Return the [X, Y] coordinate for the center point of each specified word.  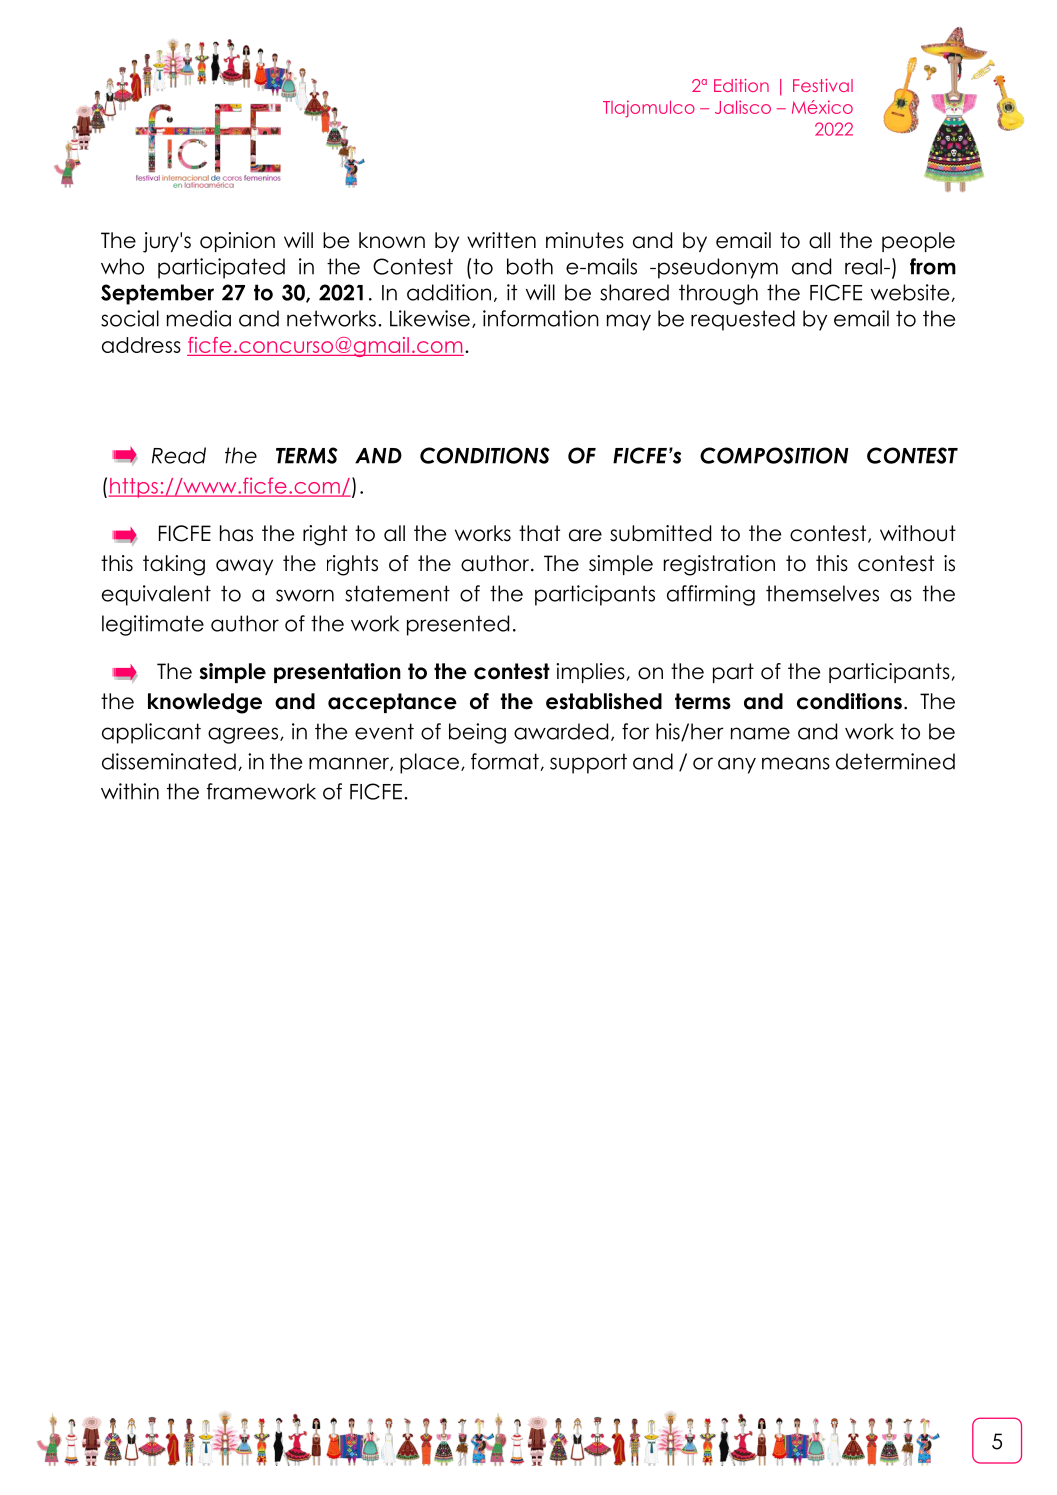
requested [743, 320]
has [236, 533]
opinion [237, 242]
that [539, 533]
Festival [823, 85]
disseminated [169, 761]
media [199, 318]
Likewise [430, 318]
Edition [741, 85]
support [588, 763]
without [918, 533]
